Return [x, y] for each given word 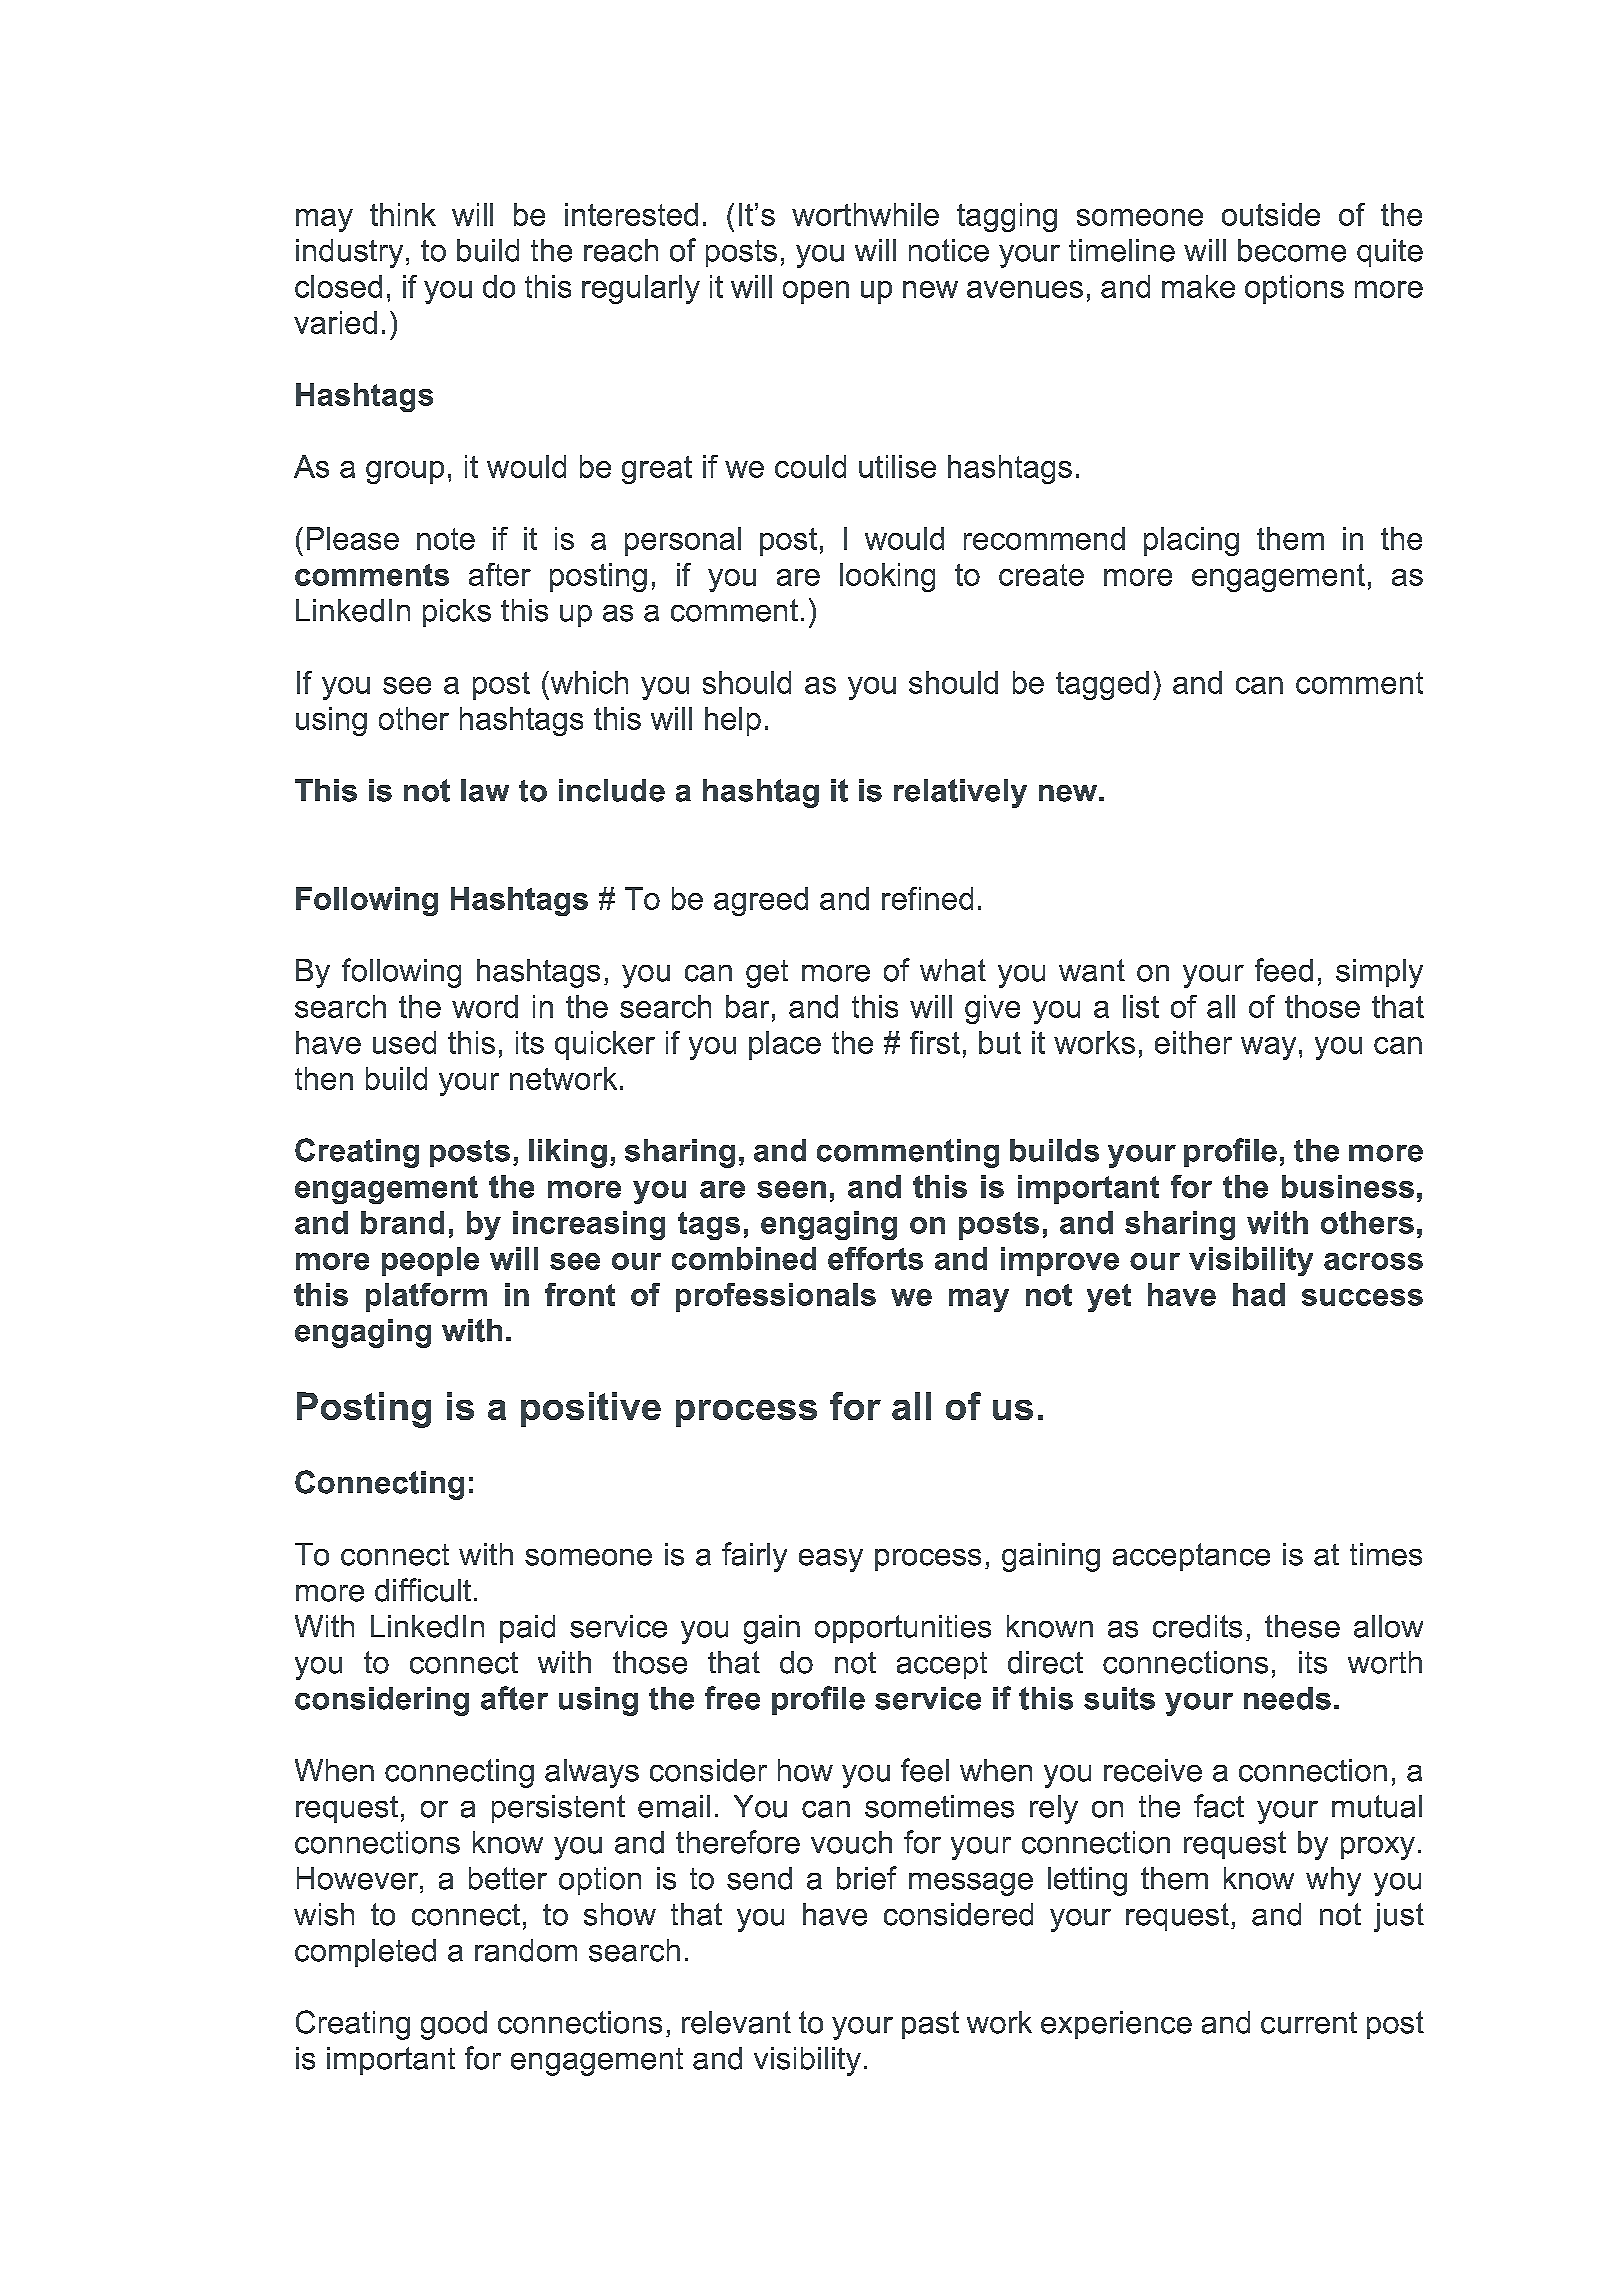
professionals [776, 1297]
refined [927, 898]
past [930, 2025]
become [1292, 250]
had [1259, 1294]
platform [426, 1297]
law [485, 790]
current [1309, 2023]
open [816, 292]
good [454, 2025]
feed [1284, 970]
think [403, 214]
